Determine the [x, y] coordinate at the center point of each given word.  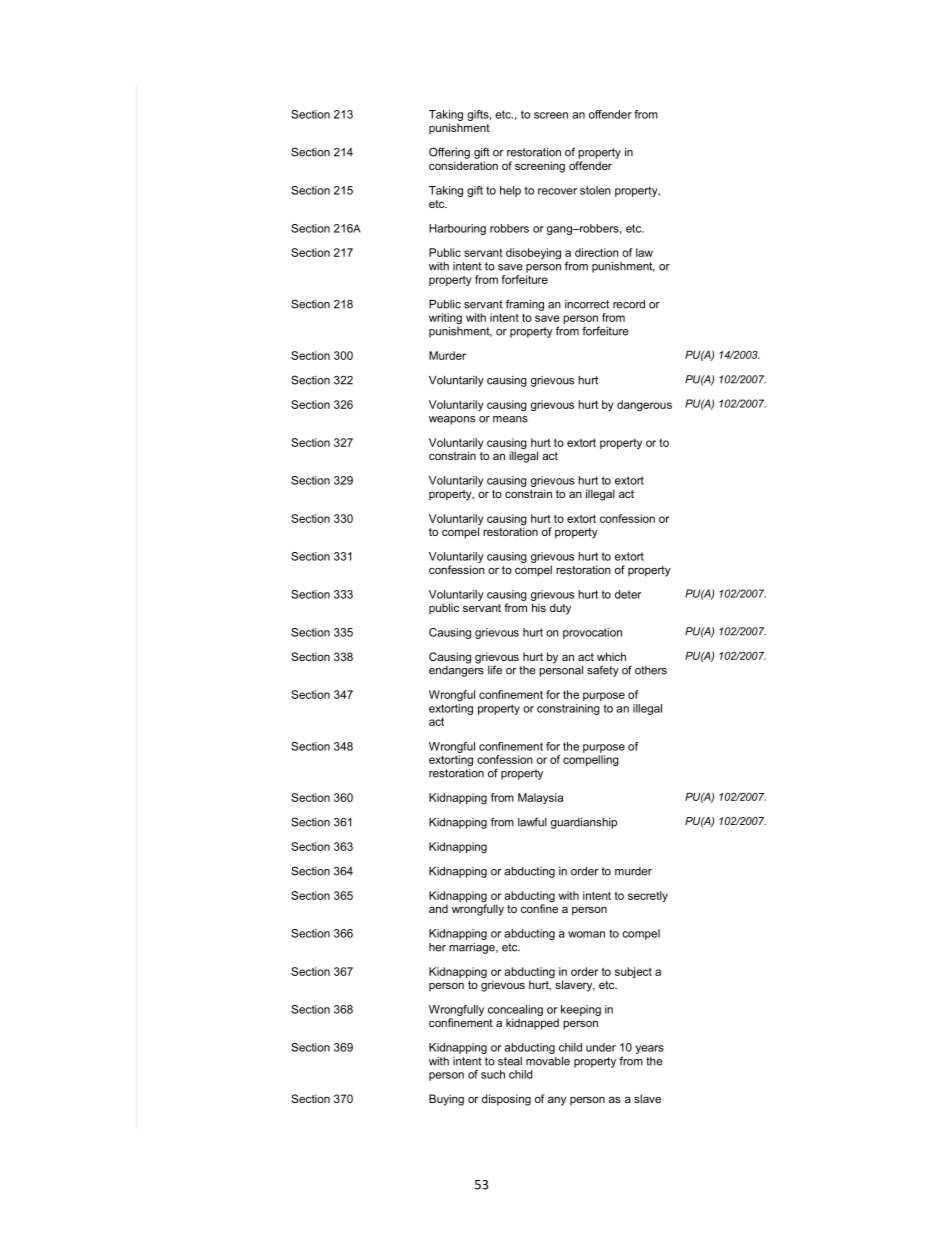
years [650, 1049]
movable [548, 1061]
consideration [463, 165]
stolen [595, 190]
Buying [446, 1100]
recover [557, 191]
